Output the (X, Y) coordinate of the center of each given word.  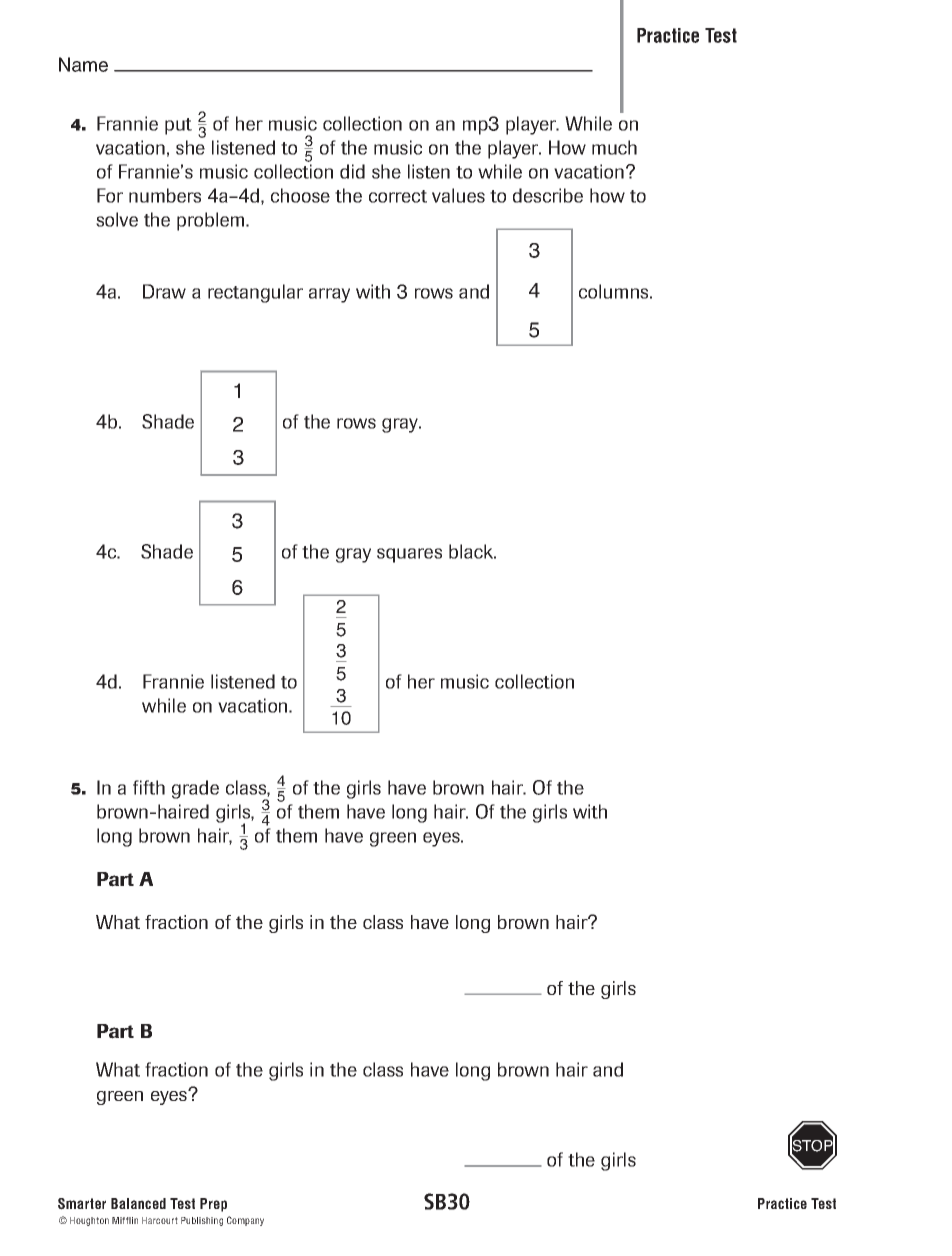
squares (409, 555)
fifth (149, 787)
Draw (164, 291)
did (352, 171)
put (178, 126)
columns (615, 291)
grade (195, 789)
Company (245, 1221)
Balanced (138, 1203)
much (614, 147)
